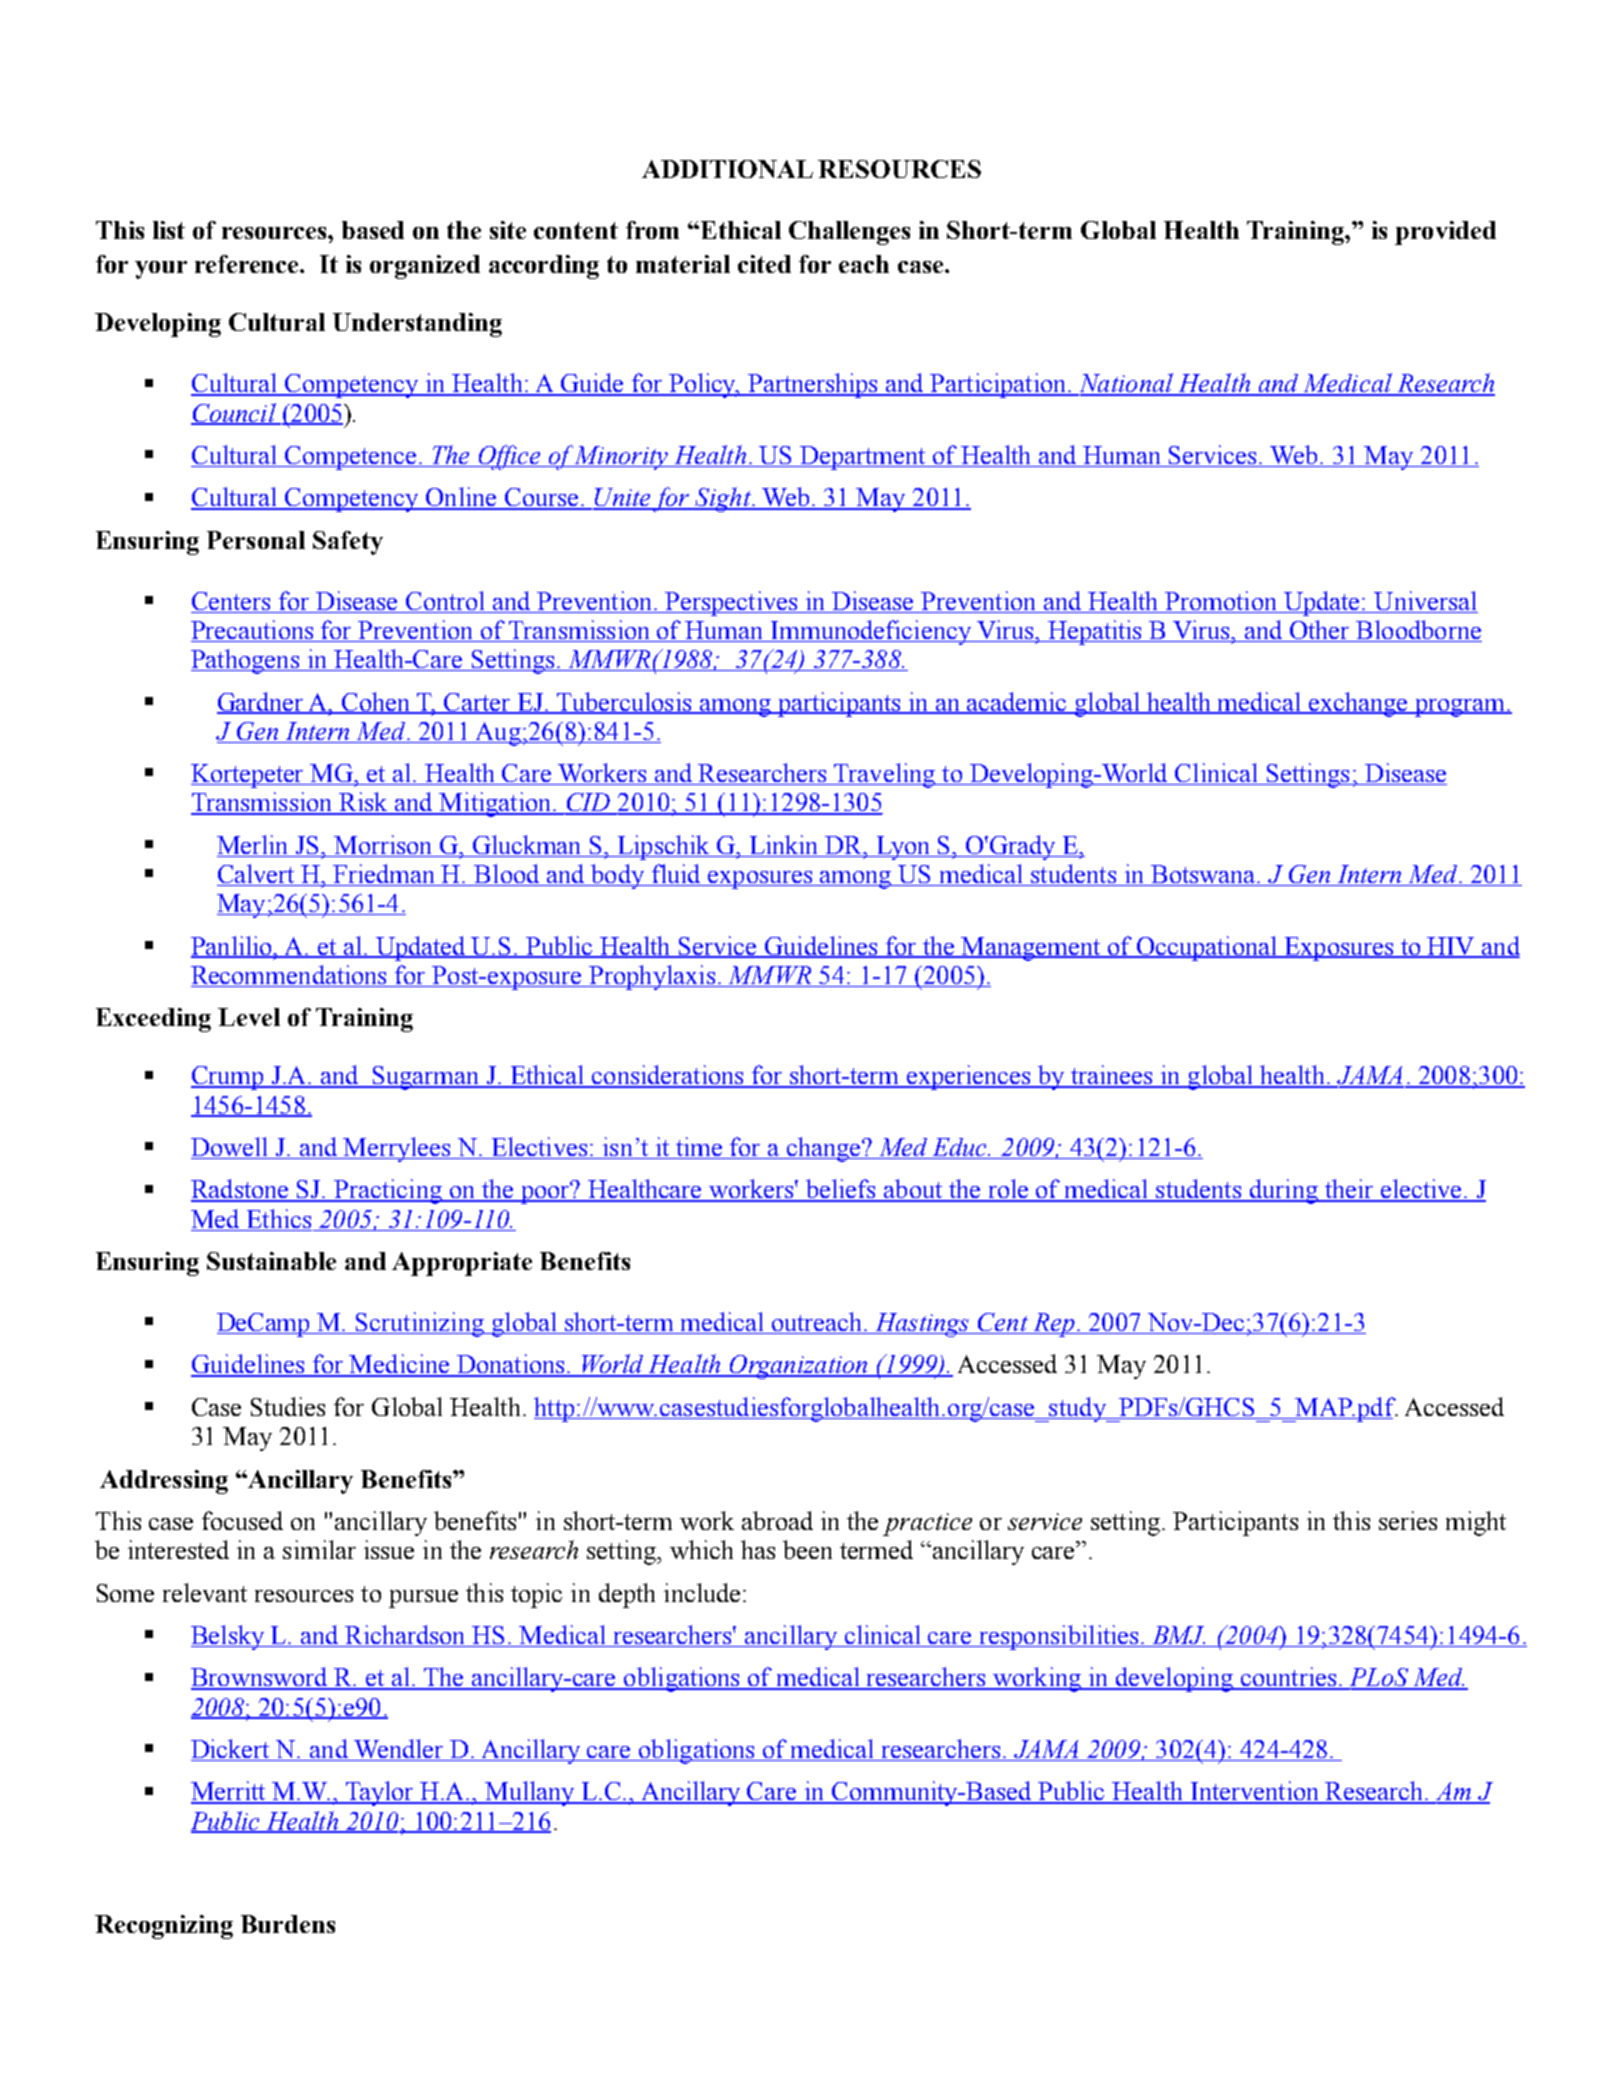 Image resolution: width=1623 pixels, height=2100 pixels. I want to click on during, so click(1283, 1191).
